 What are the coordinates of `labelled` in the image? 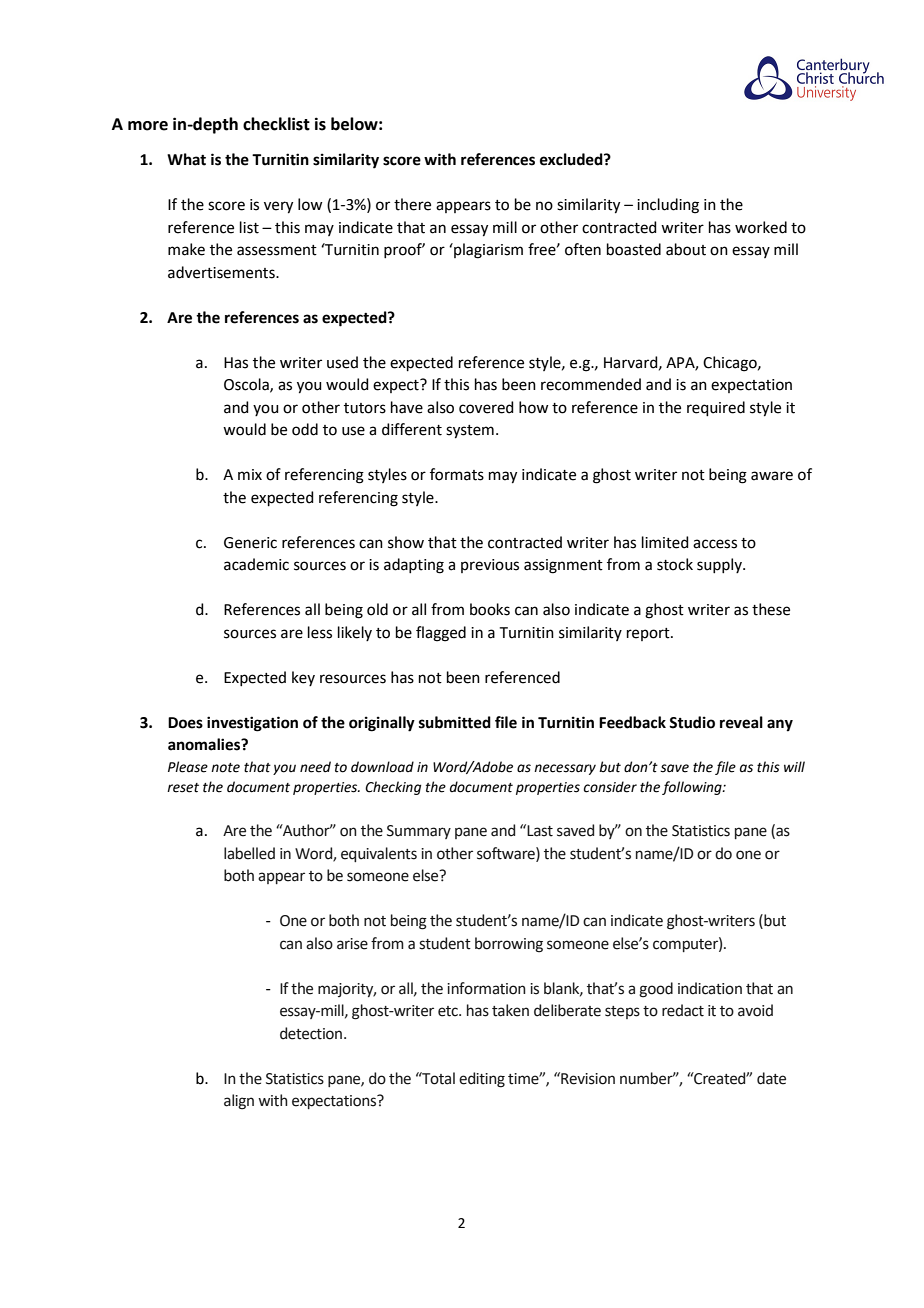 It's located at (249, 853).
